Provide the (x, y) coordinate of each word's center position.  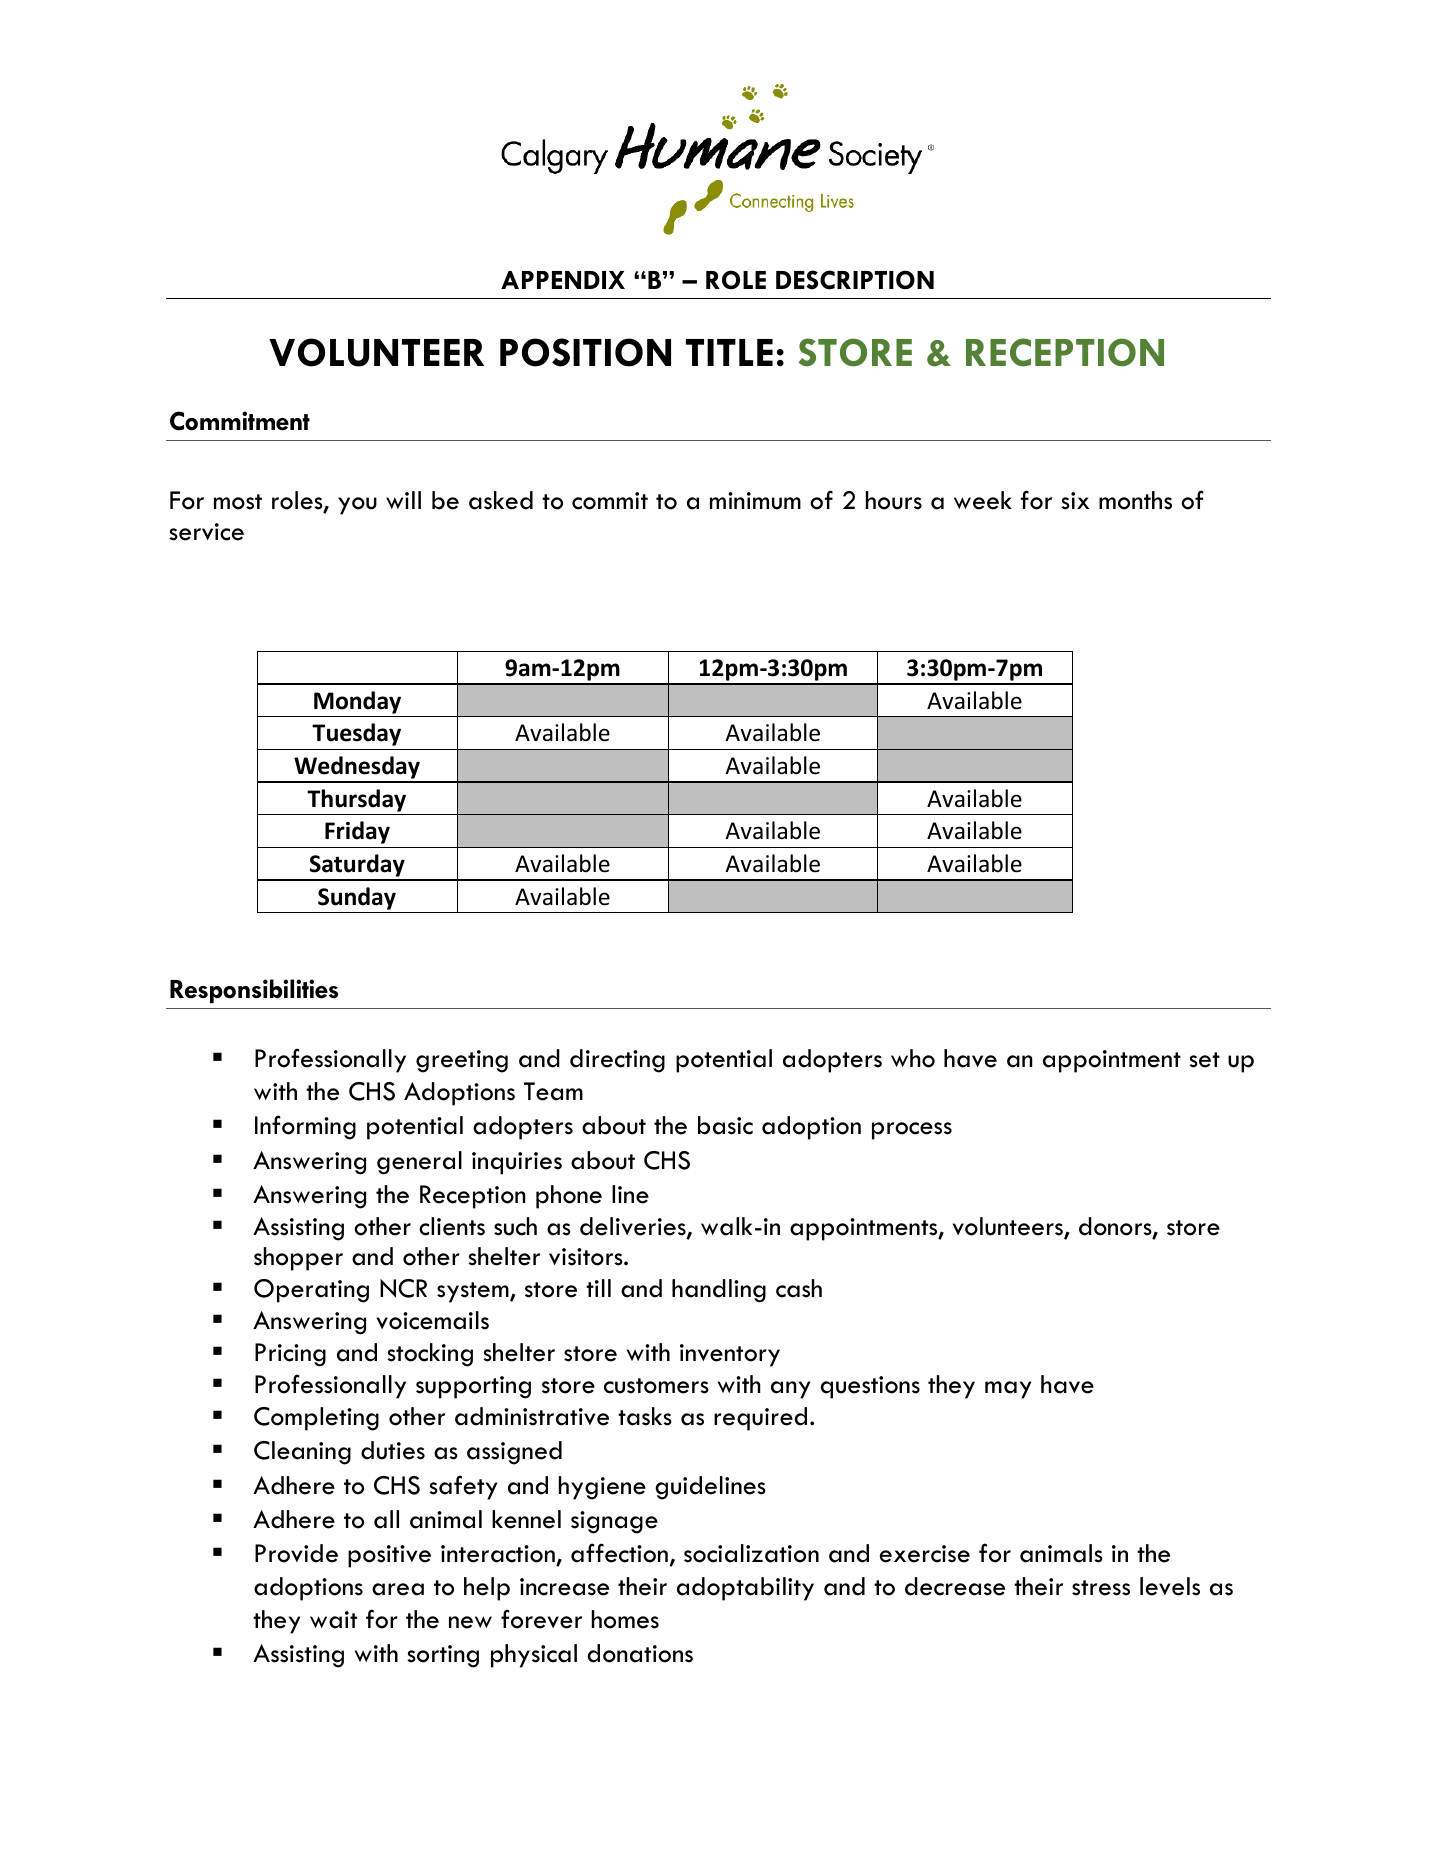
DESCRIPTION (855, 280)
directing (617, 1061)
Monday (357, 702)
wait (333, 1620)
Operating (311, 1291)
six (1075, 501)
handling (719, 1291)
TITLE (729, 352)
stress (1101, 1588)
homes (625, 1619)
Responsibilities (254, 991)
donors (1116, 1227)
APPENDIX (563, 280)
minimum (755, 501)
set (1204, 1060)
